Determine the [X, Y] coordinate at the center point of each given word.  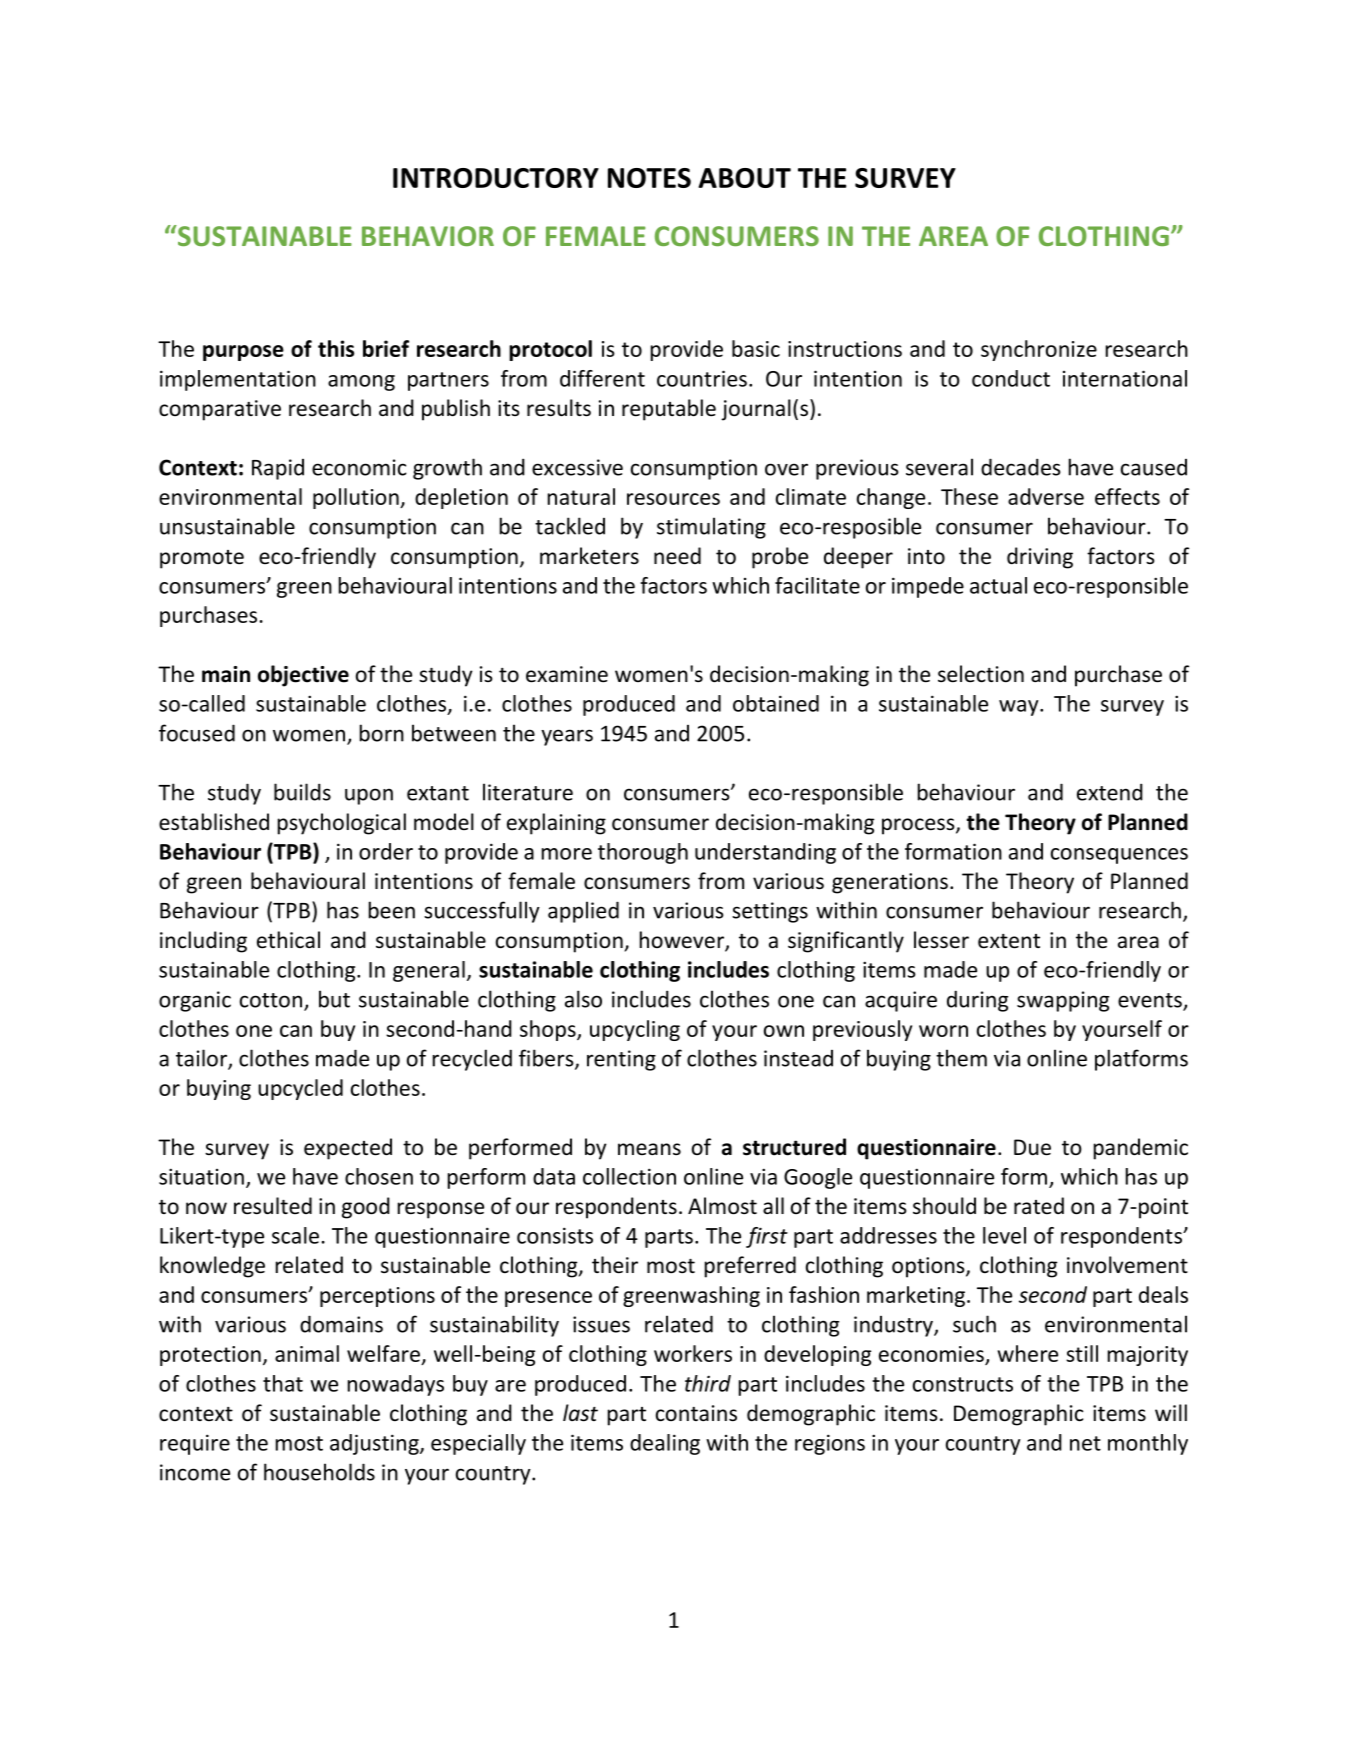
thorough [643, 853]
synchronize [1039, 350]
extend [1110, 792]
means [649, 1149]
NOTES [649, 178]
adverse [1046, 496]
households [319, 1472]
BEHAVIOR [428, 236]
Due [1032, 1147]
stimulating [711, 528]
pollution [357, 498]
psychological [342, 824]
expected [348, 1149]
